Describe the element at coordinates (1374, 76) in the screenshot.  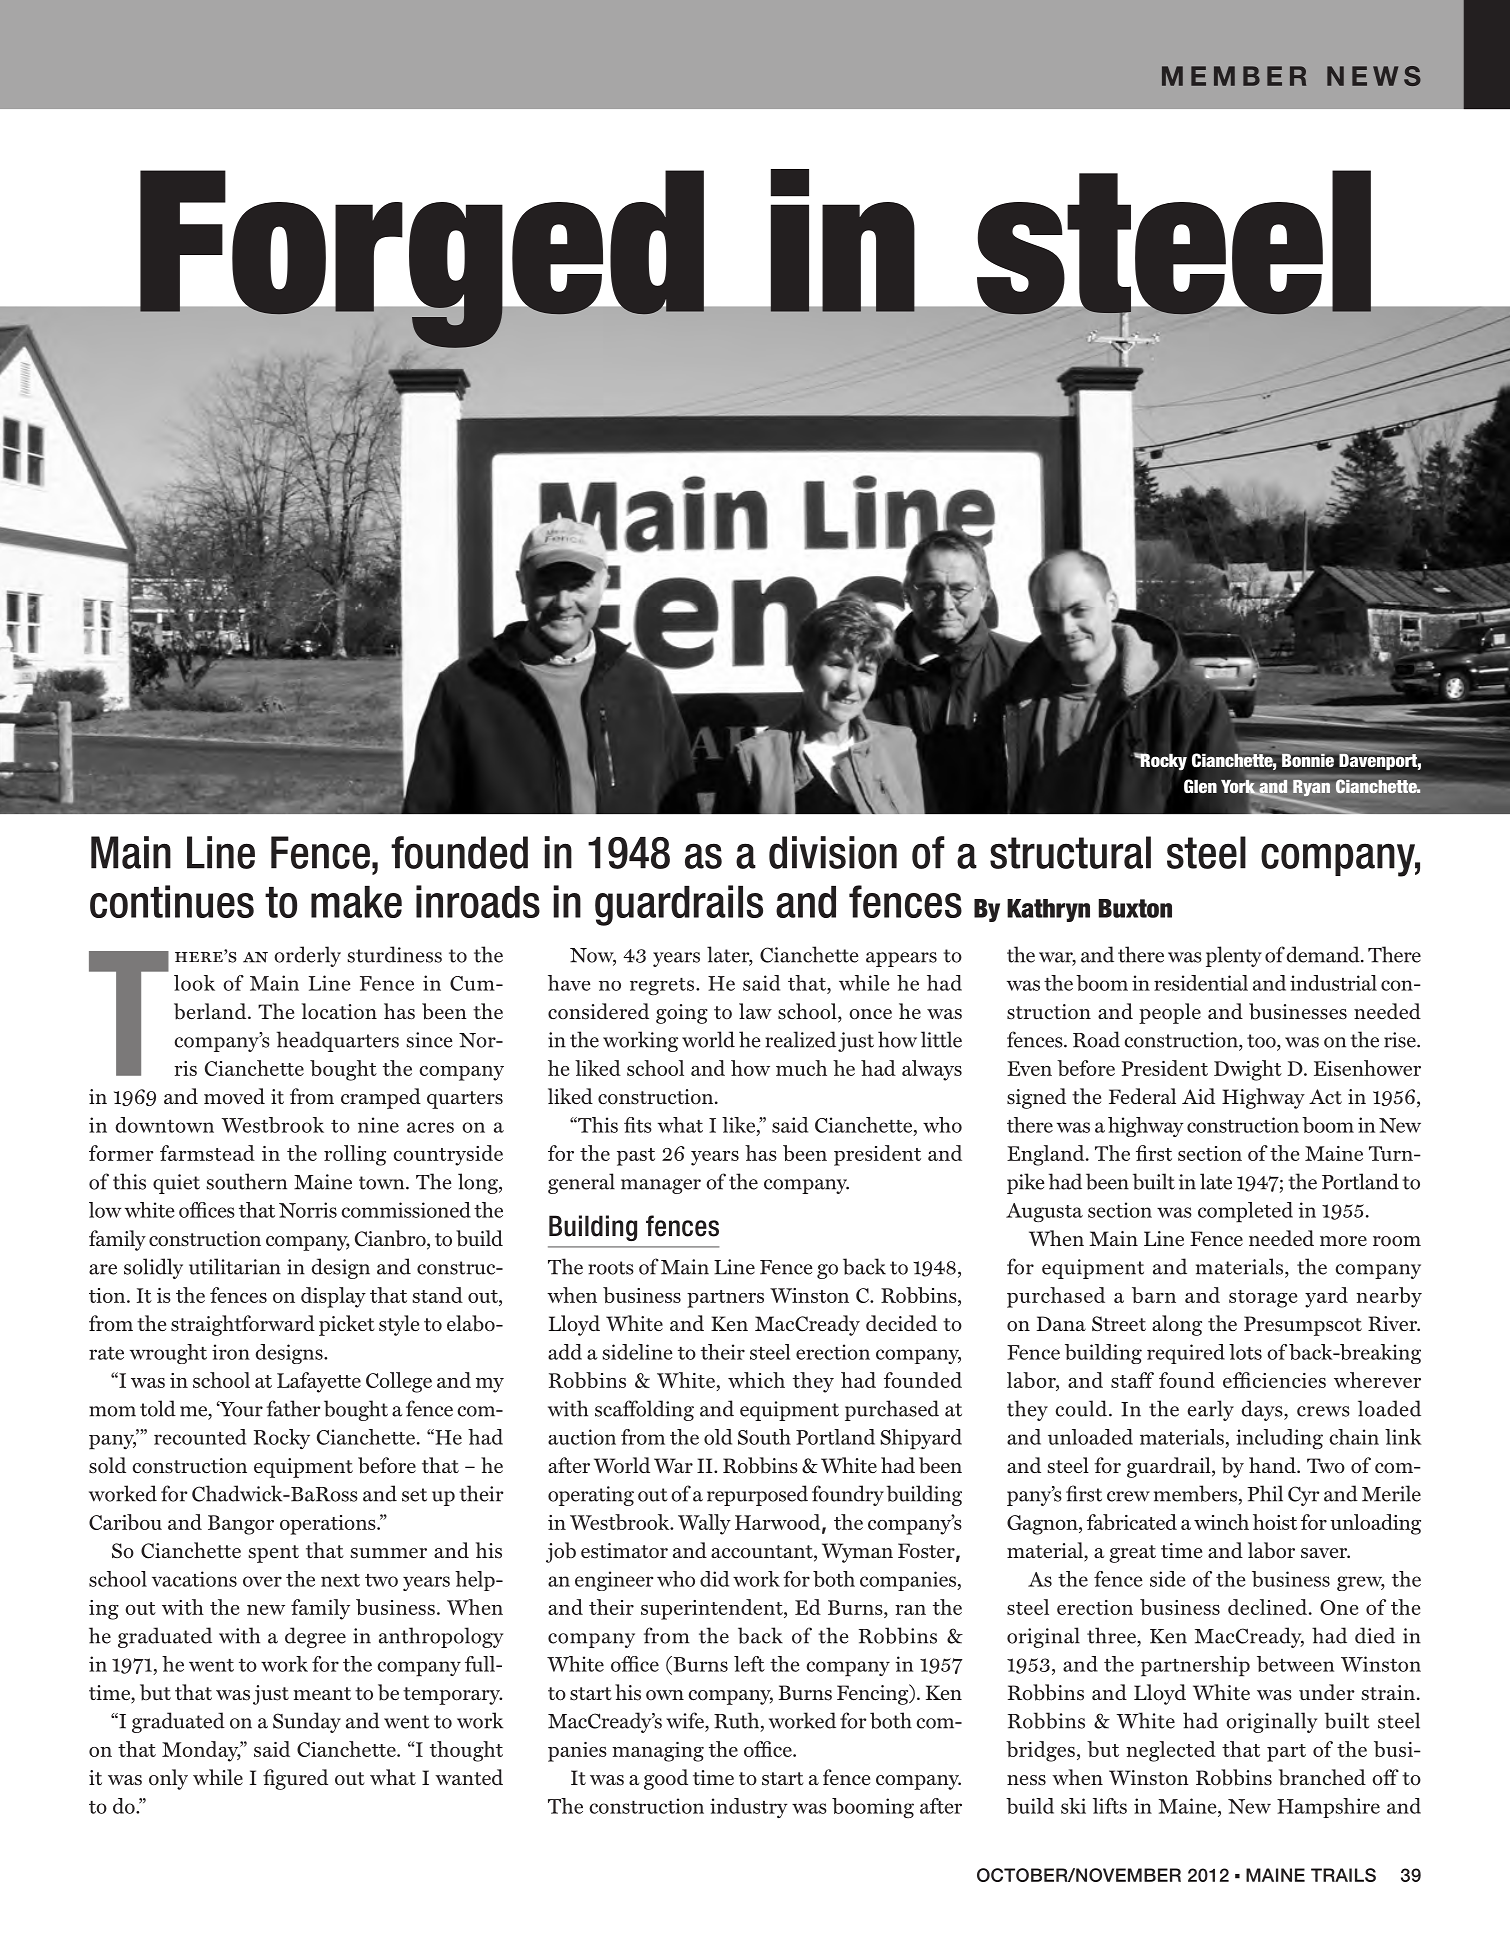
I see `NEWS` at that location.
